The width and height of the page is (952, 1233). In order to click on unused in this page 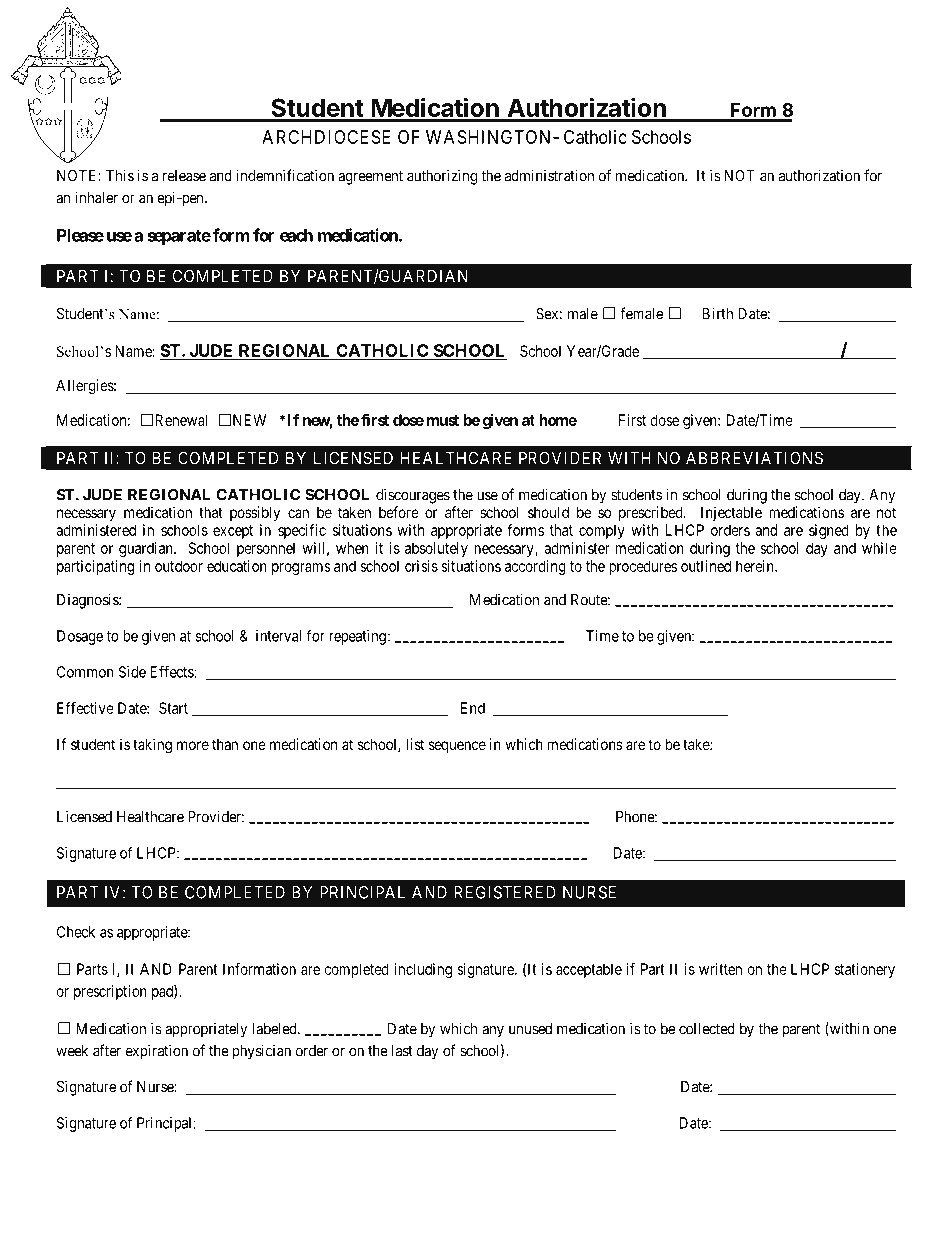, I will do `click(530, 1029)`.
